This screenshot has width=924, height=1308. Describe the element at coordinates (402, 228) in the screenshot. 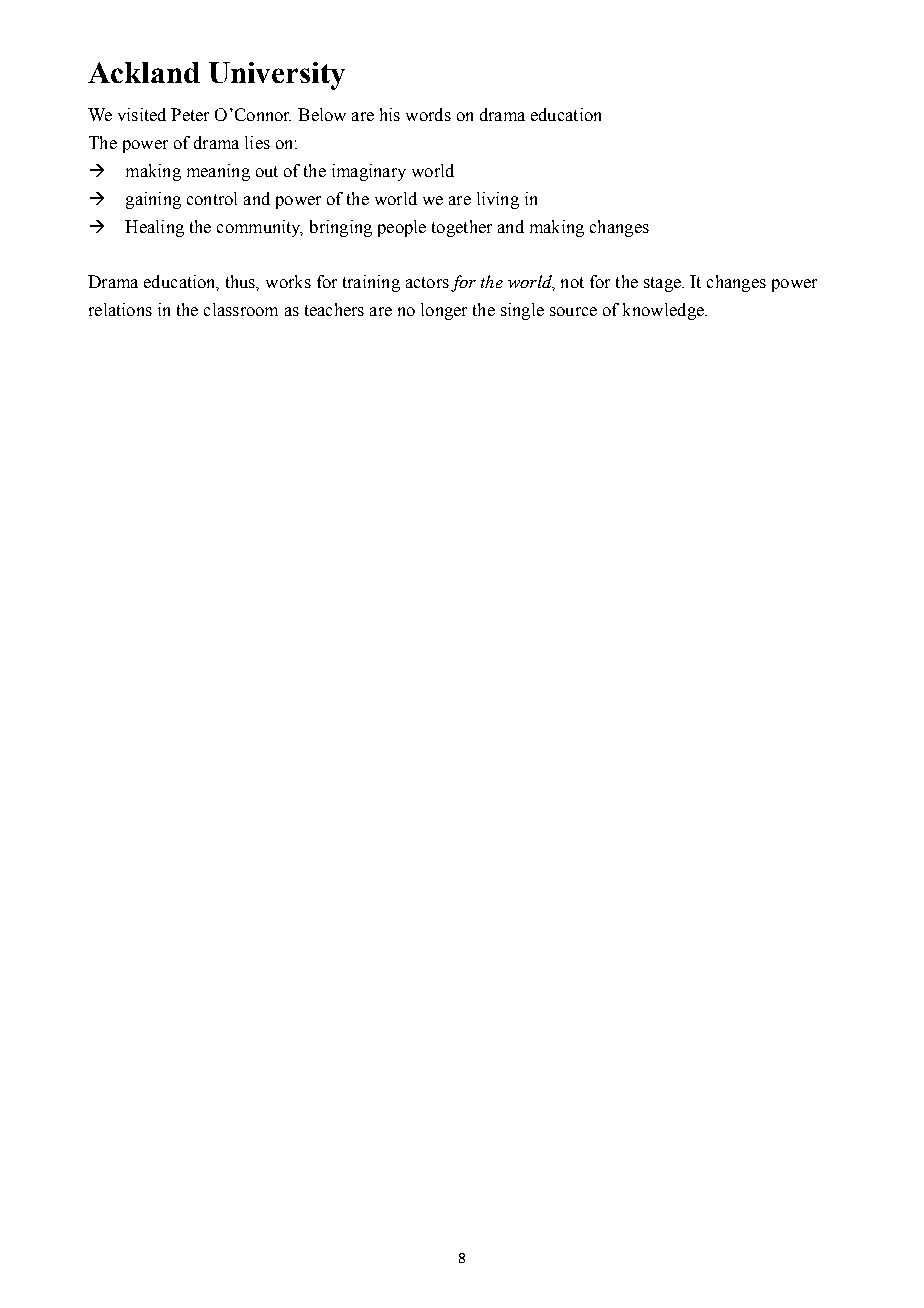

I see `people` at that location.
